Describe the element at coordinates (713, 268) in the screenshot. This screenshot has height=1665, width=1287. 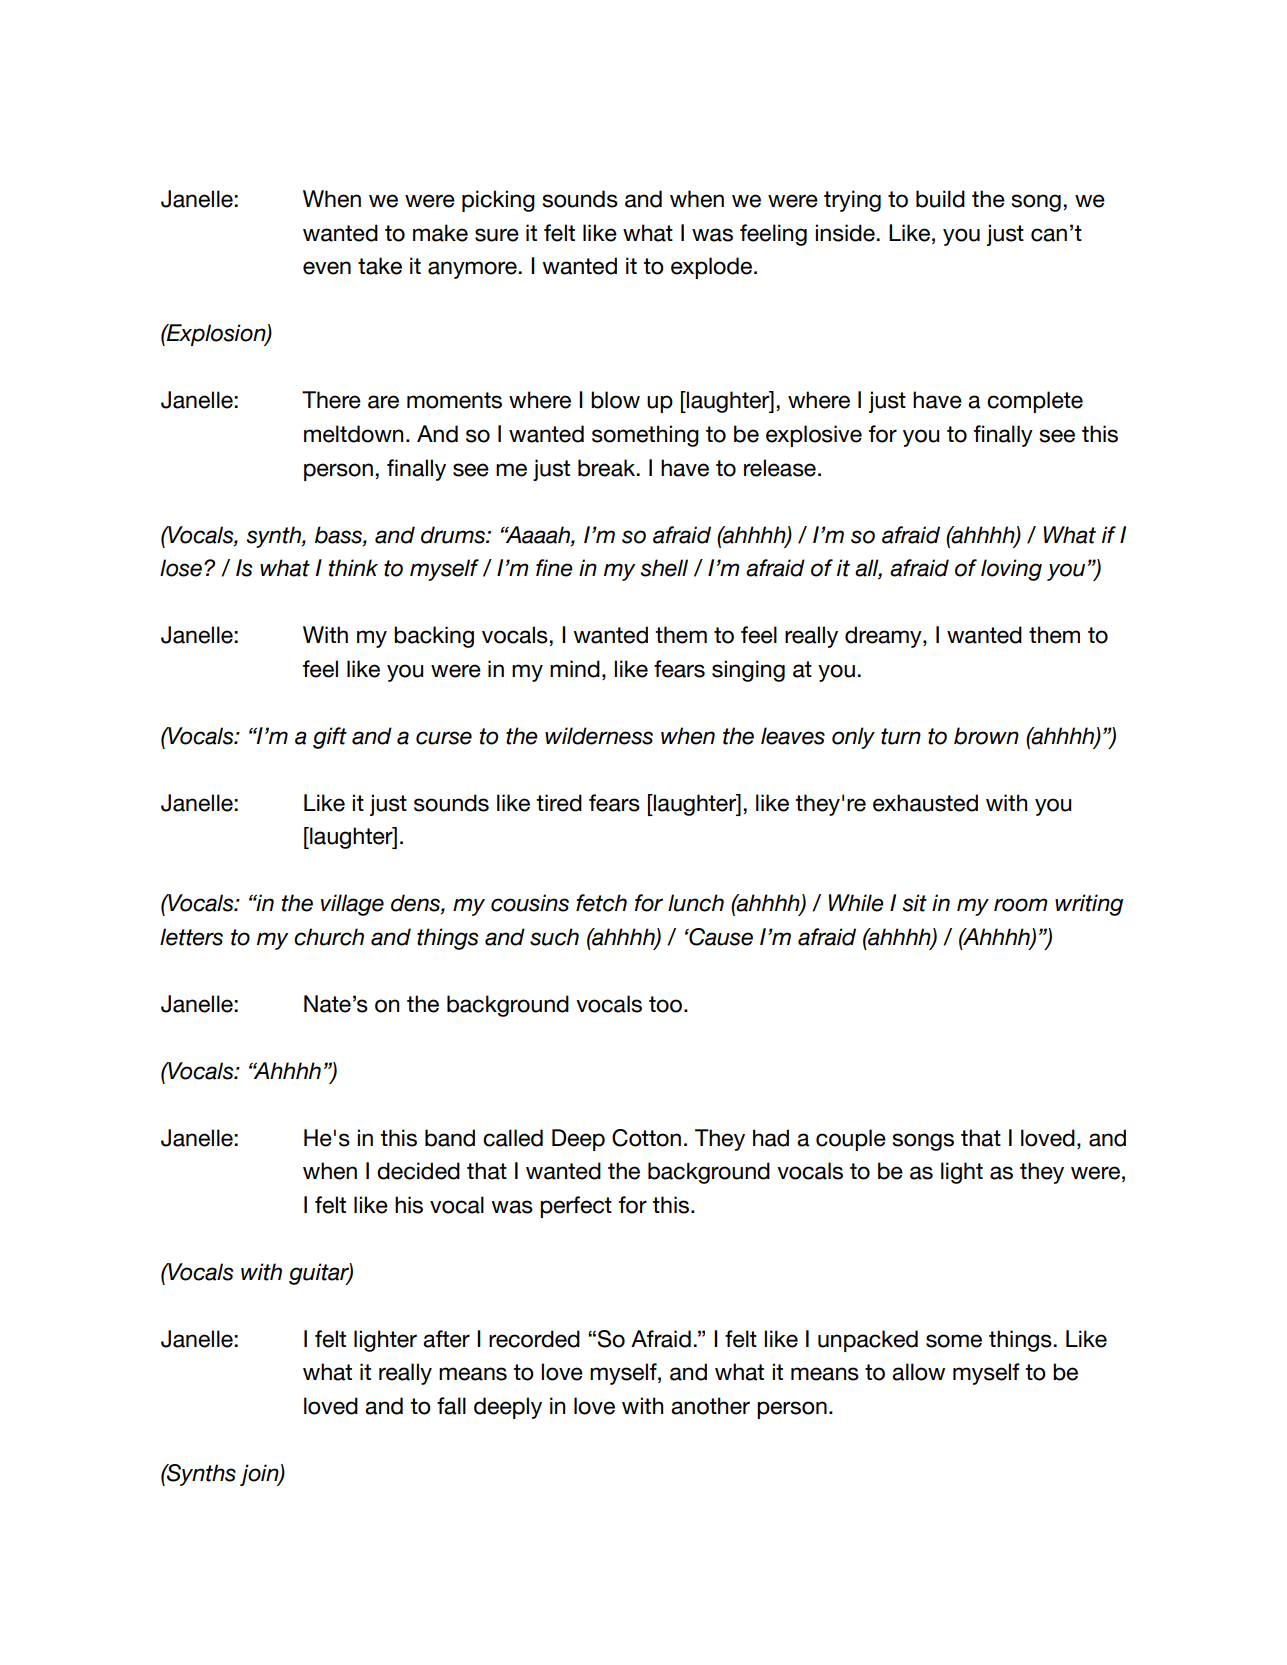
I see `explode` at that location.
